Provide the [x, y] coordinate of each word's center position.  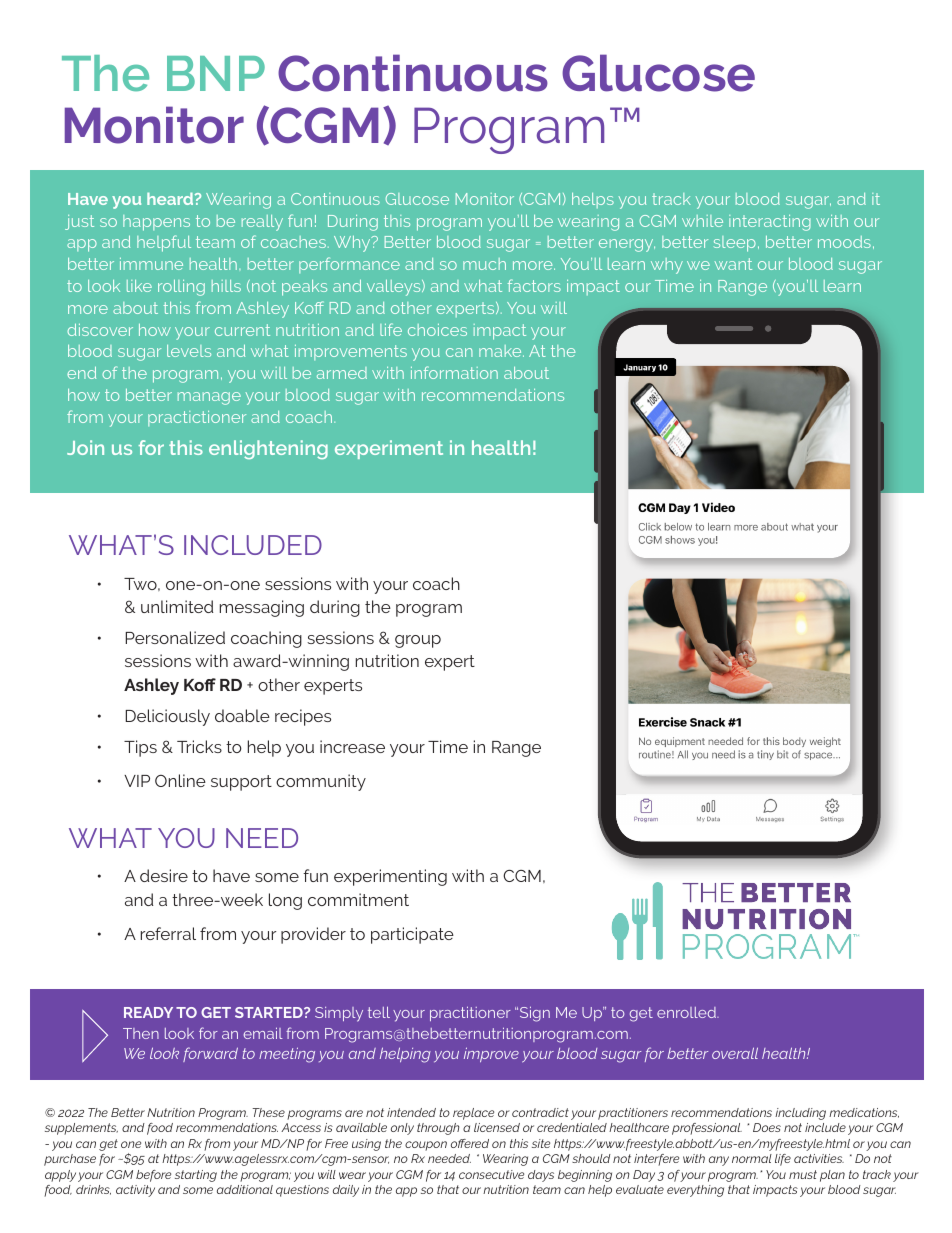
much [484, 264]
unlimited [177, 606]
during [335, 608]
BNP [216, 73]
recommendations [493, 395]
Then [141, 1033]
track [671, 199]
